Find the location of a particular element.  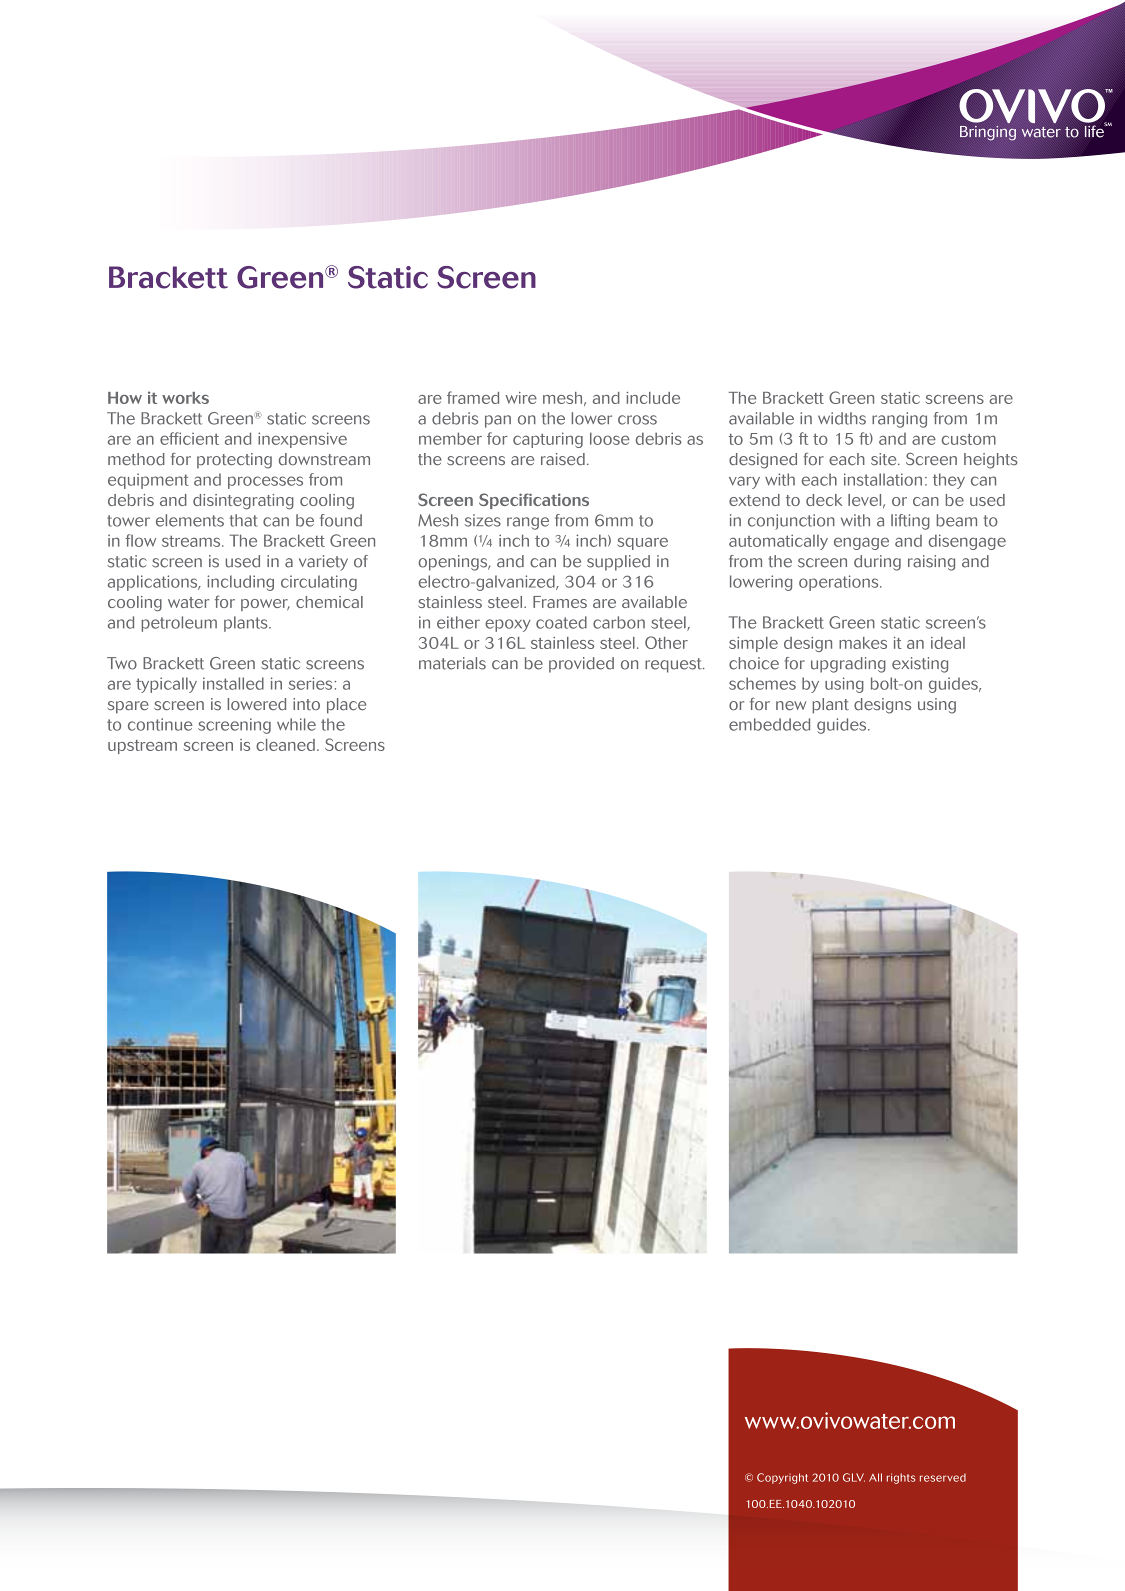

ranging is located at coordinates (899, 420).
